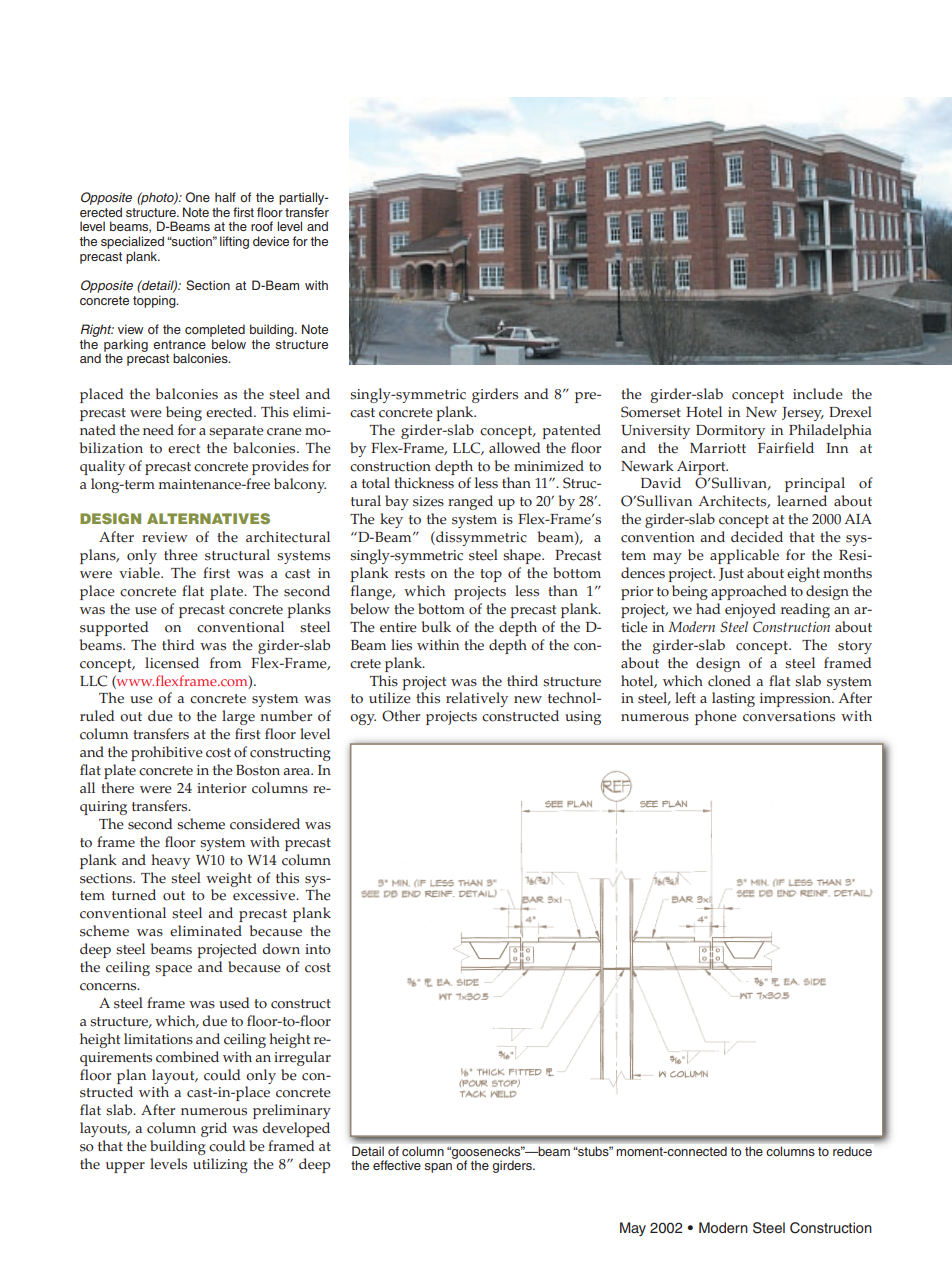 The height and width of the page is (1275, 952). What do you see at coordinates (477, 699) in the page?
I see `relatively` at bounding box center [477, 699].
